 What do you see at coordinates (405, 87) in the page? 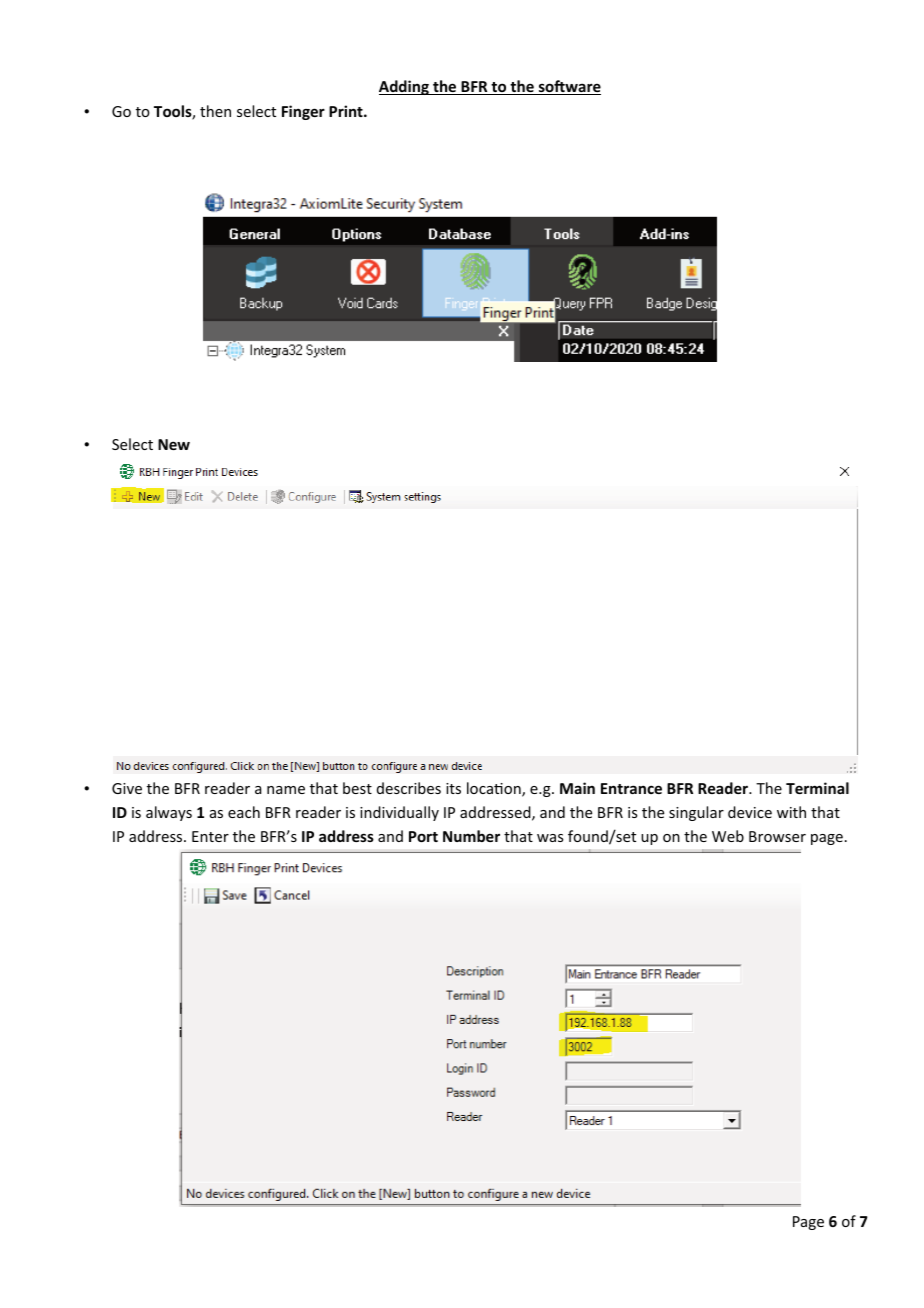
I see `Adding` at bounding box center [405, 87].
